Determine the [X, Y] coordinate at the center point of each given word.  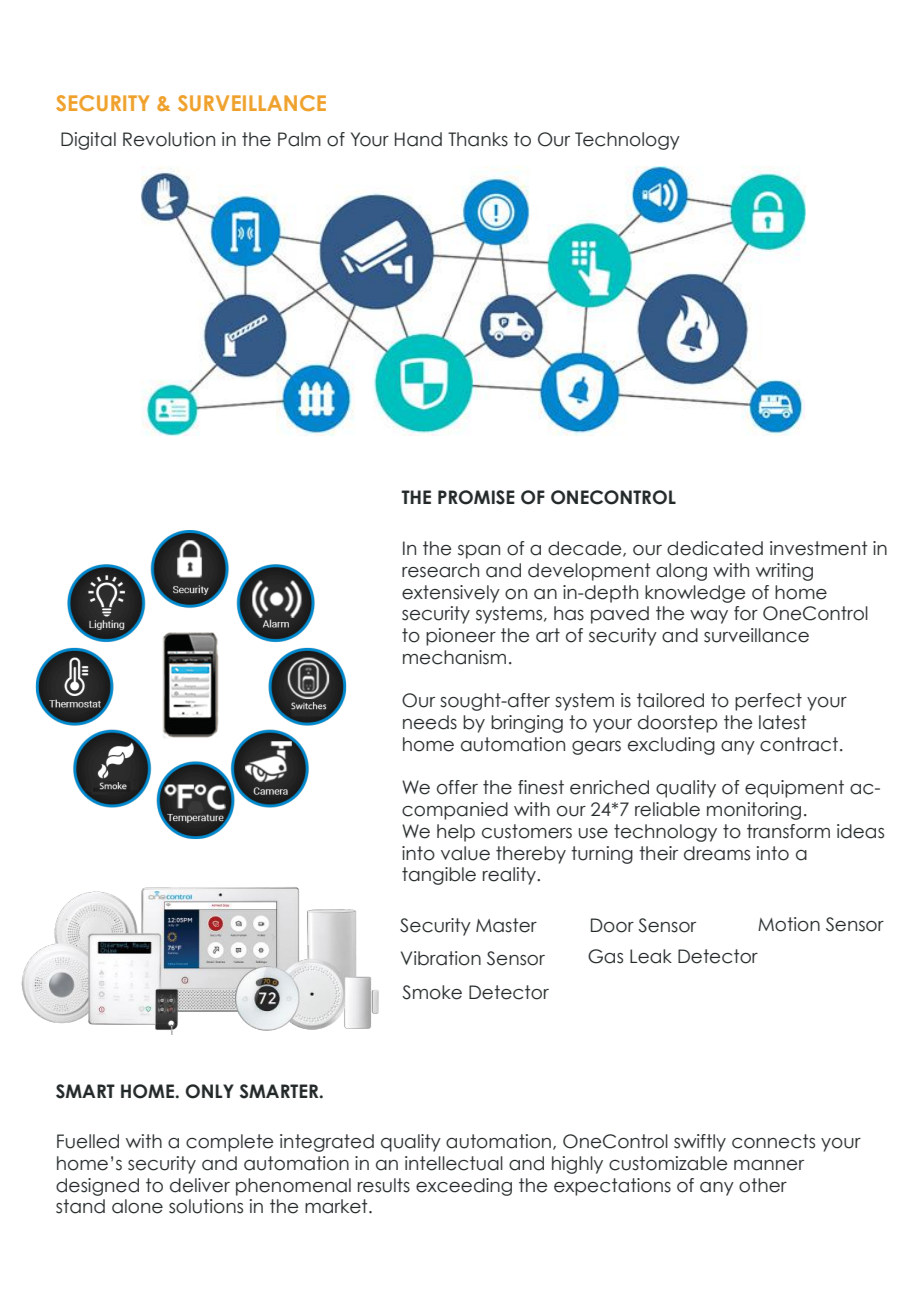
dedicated [715, 548]
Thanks [478, 139]
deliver [200, 1185]
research [440, 570]
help [456, 833]
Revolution [169, 139]
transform [788, 831]
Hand [418, 139]
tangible [439, 876]
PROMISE [476, 497]
